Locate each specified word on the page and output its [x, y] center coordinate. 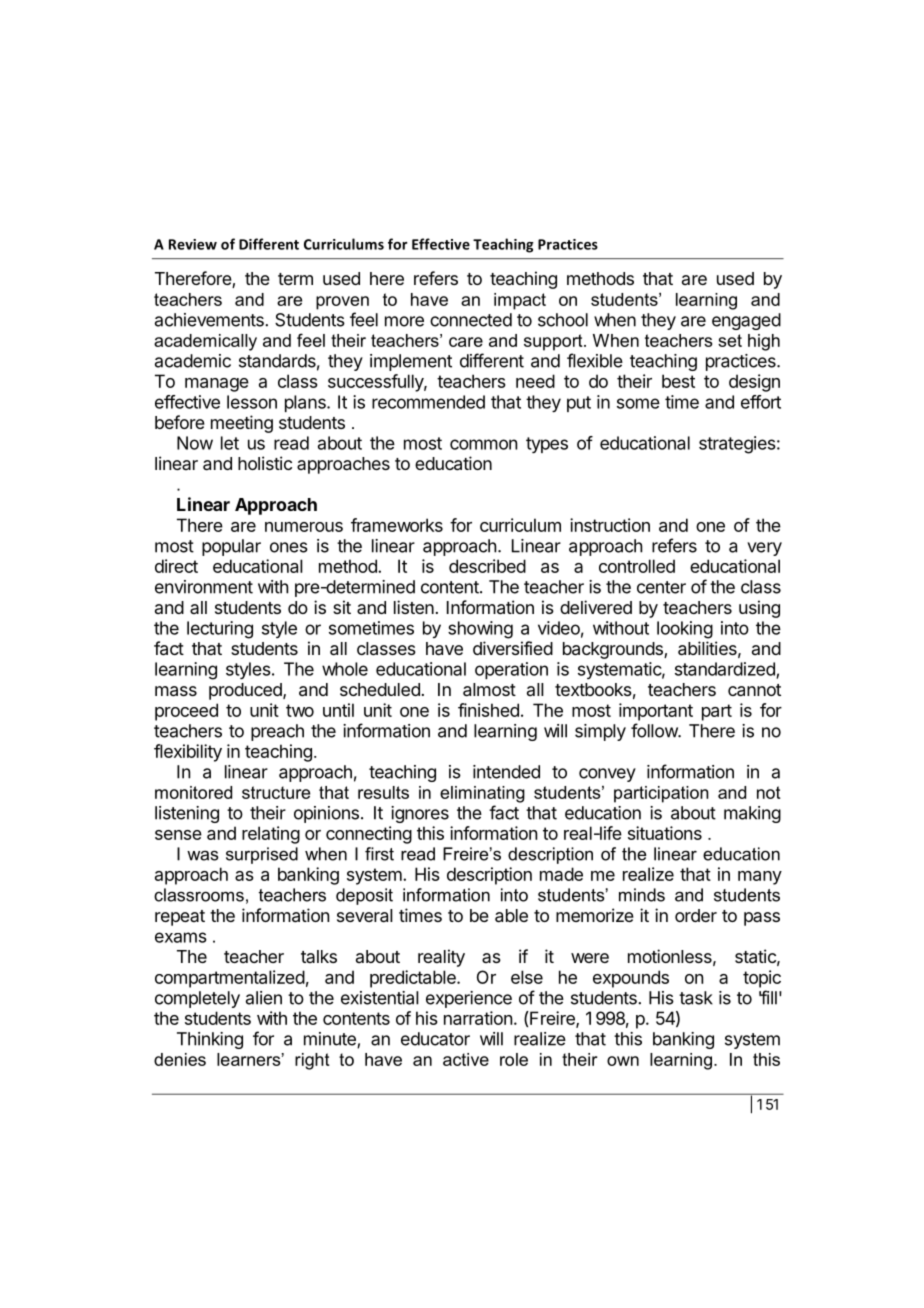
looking [685, 630]
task [696, 998]
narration [478, 1018]
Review [193, 244]
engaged [746, 321]
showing [480, 630]
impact [520, 301]
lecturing [220, 630]
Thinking [210, 1040]
